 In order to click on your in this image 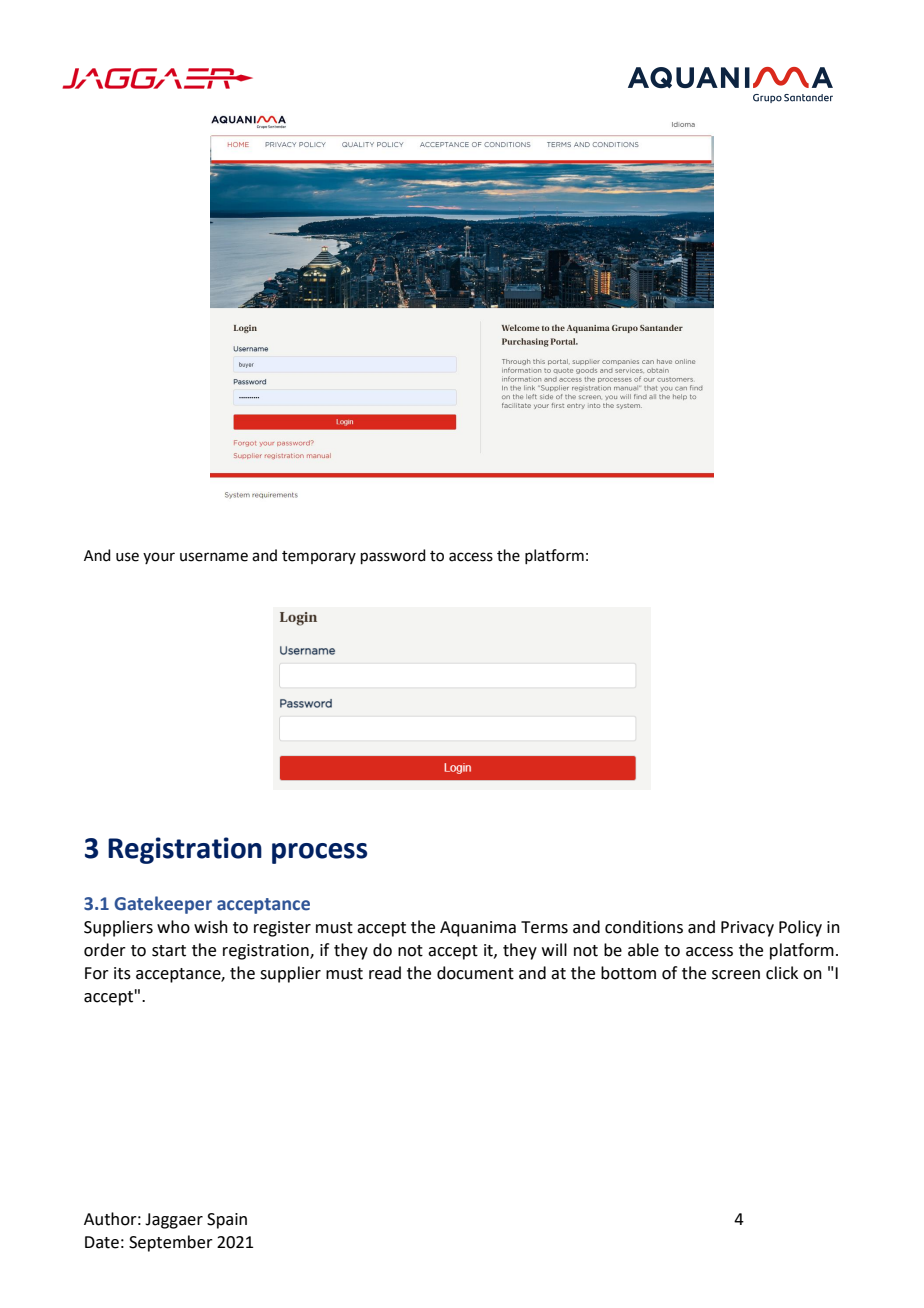, I will do `click(159, 558)`.
